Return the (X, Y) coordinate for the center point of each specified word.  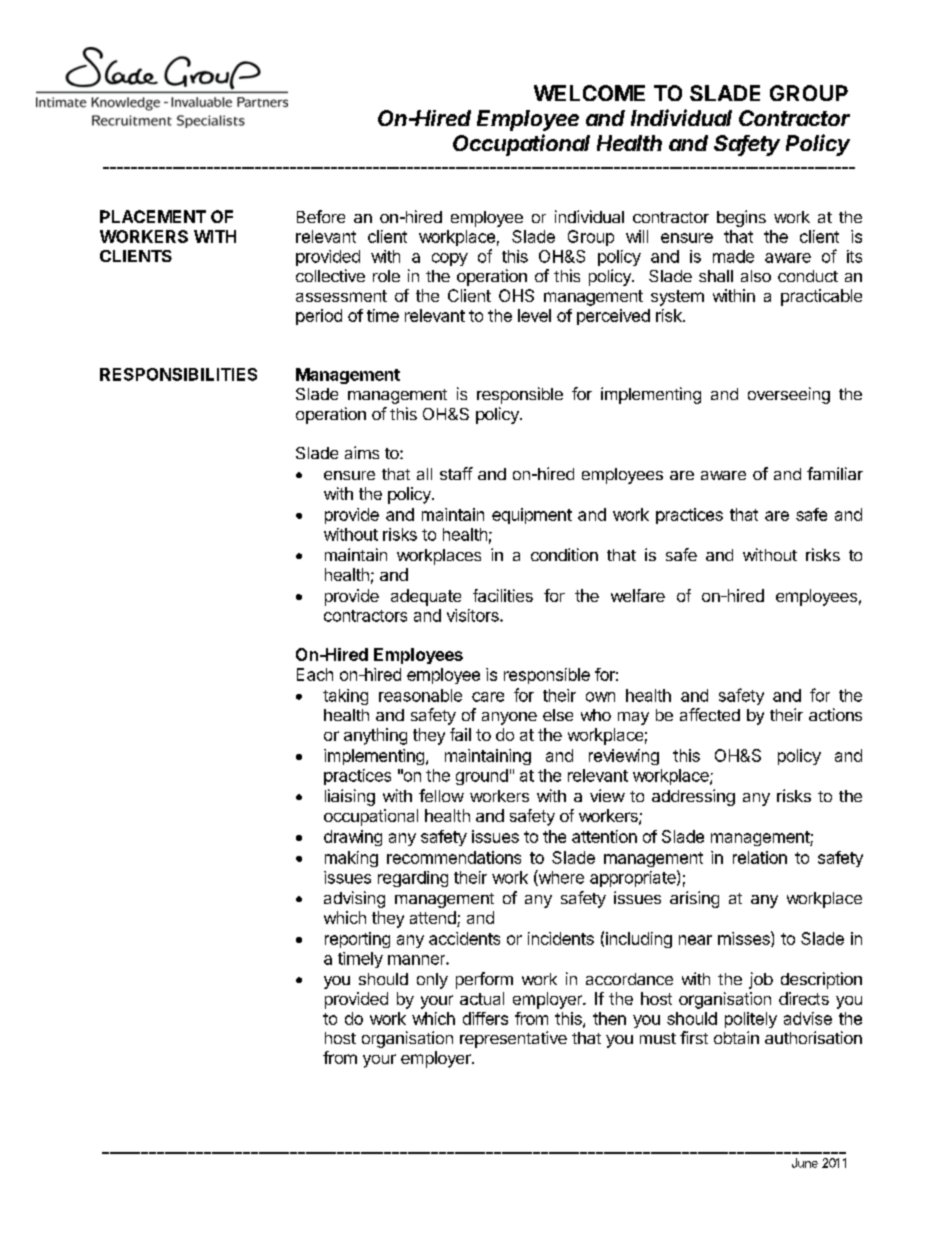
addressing (693, 797)
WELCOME (589, 93)
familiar (835, 473)
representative (513, 1039)
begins (741, 218)
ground (482, 777)
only (432, 981)
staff (456, 473)
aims (362, 452)
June (805, 1163)
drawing (353, 838)
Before (321, 216)
